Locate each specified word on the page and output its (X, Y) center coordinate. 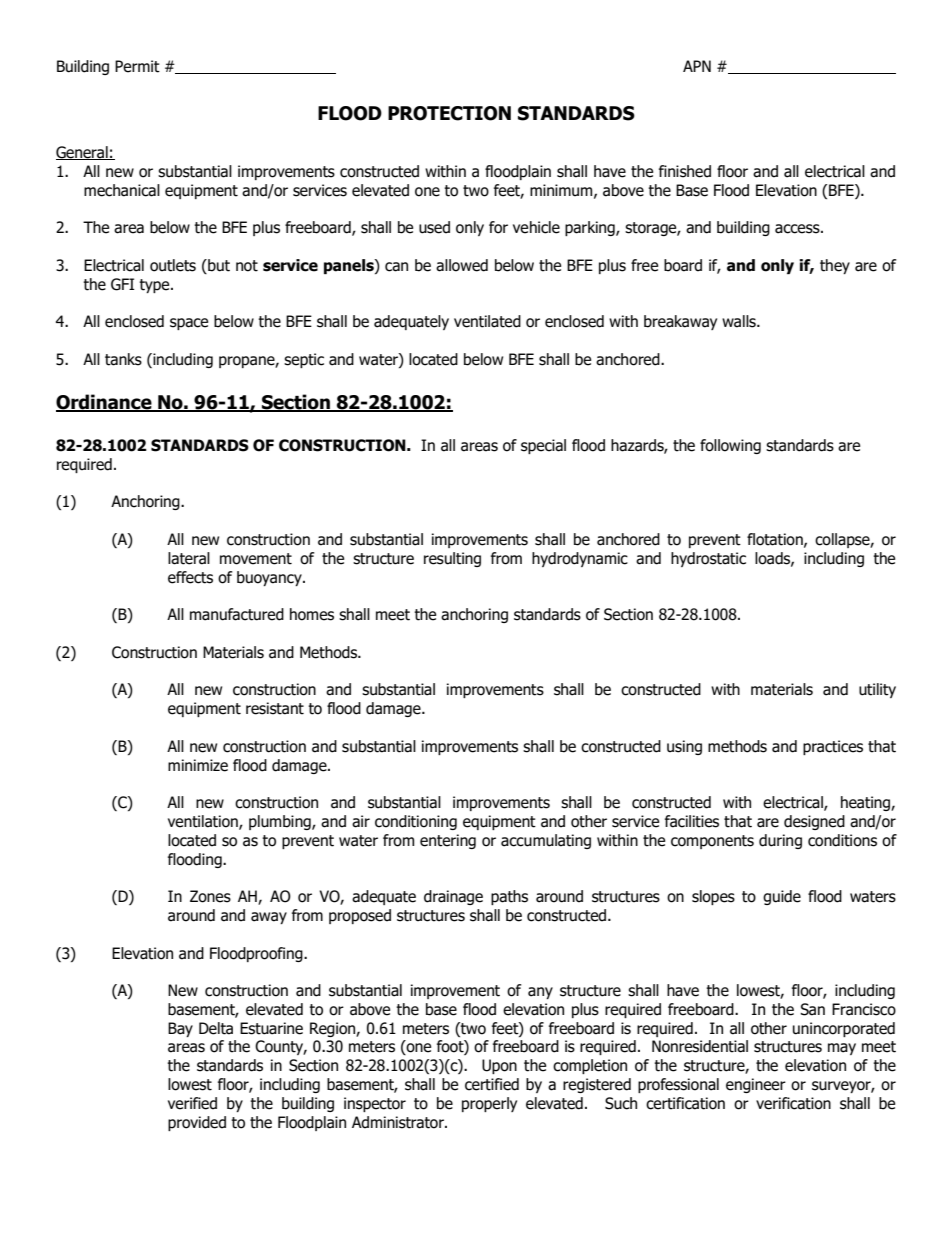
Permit (137, 66)
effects (190, 577)
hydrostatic (708, 559)
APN (697, 66)
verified (192, 1103)
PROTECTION (449, 113)
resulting (452, 559)
